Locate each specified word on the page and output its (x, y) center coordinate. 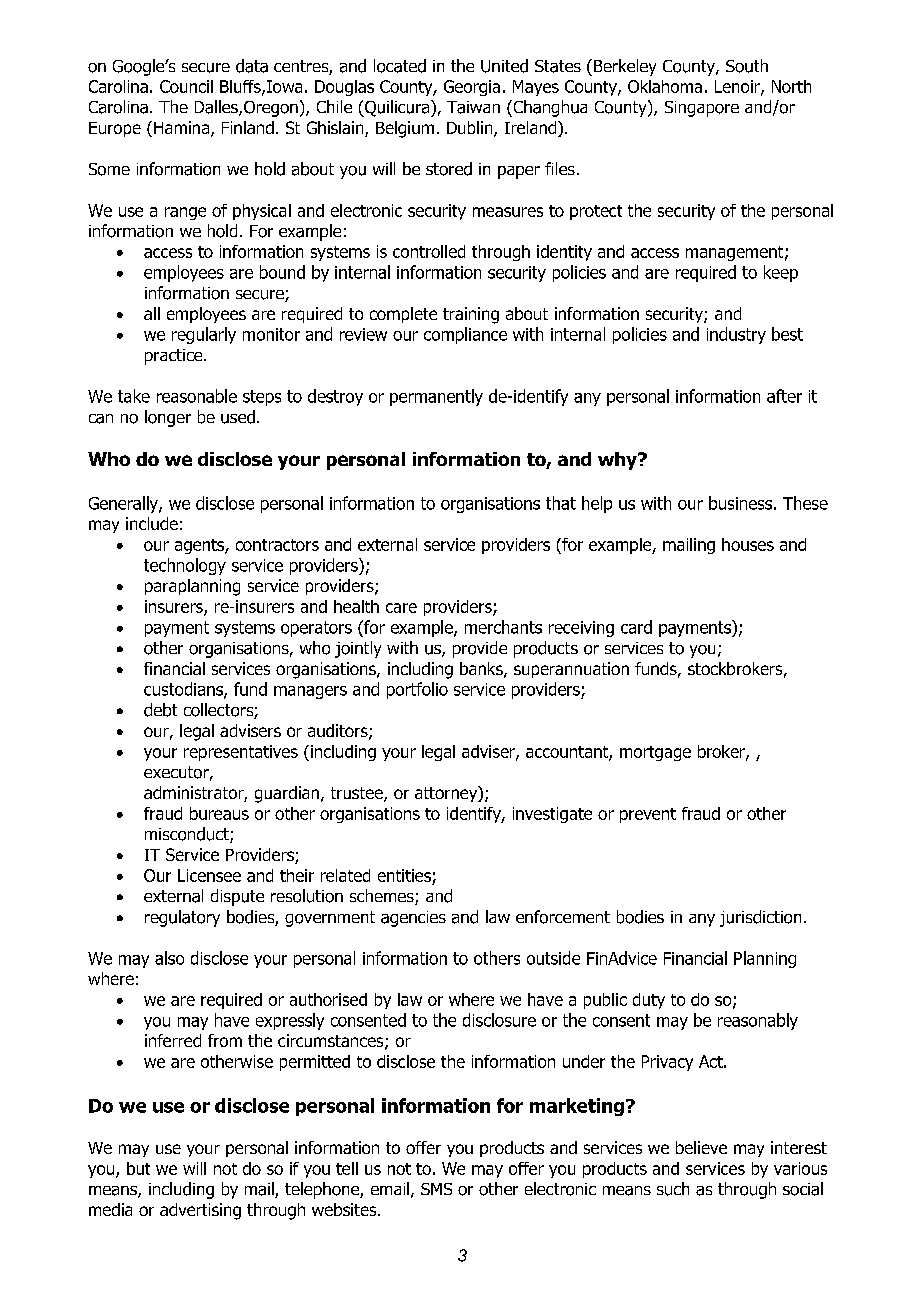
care (401, 608)
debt (160, 710)
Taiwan (473, 107)
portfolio (417, 690)
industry (736, 335)
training (471, 315)
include (152, 523)
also (169, 958)
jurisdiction (760, 918)
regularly (204, 335)
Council (186, 86)
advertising (200, 1211)
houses (748, 544)
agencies (413, 919)
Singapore (702, 109)
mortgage (655, 753)
